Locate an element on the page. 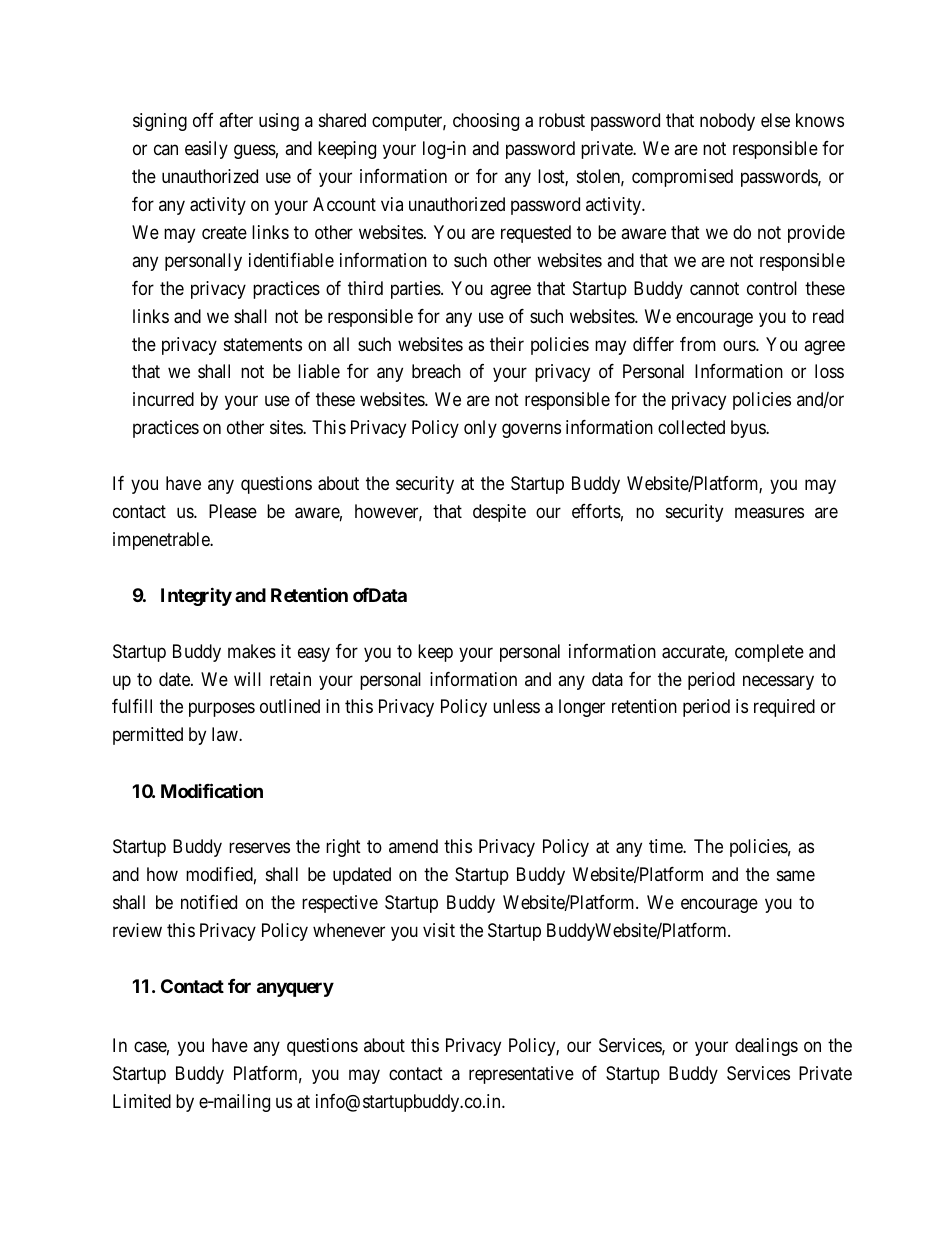 The image size is (952, 1233). breach is located at coordinates (436, 371).
